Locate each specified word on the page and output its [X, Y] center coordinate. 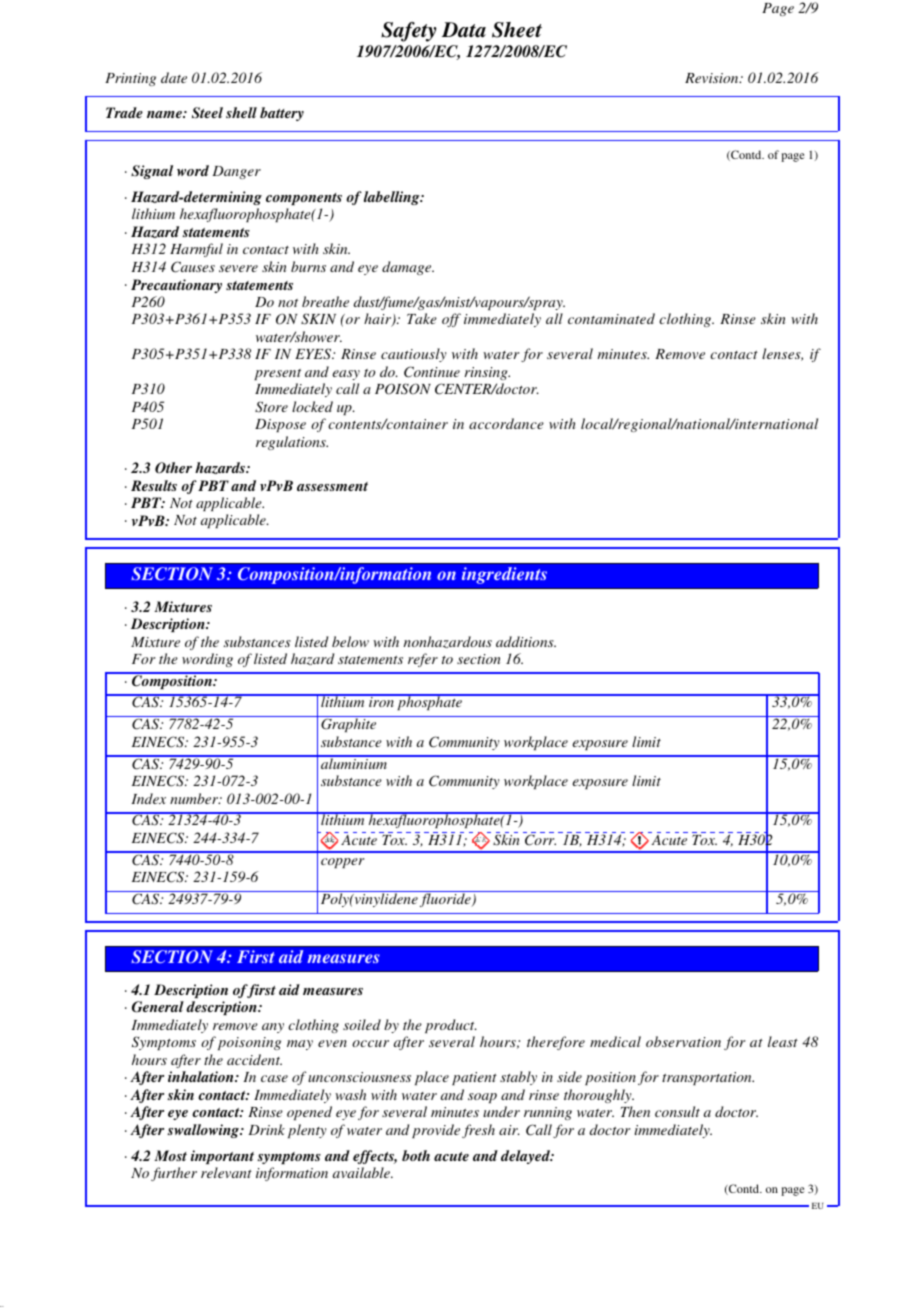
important [222, 1157]
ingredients [504, 575]
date [174, 77]
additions [526, 641]
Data [464, 30]
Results [154, 485]
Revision [713, 78]
